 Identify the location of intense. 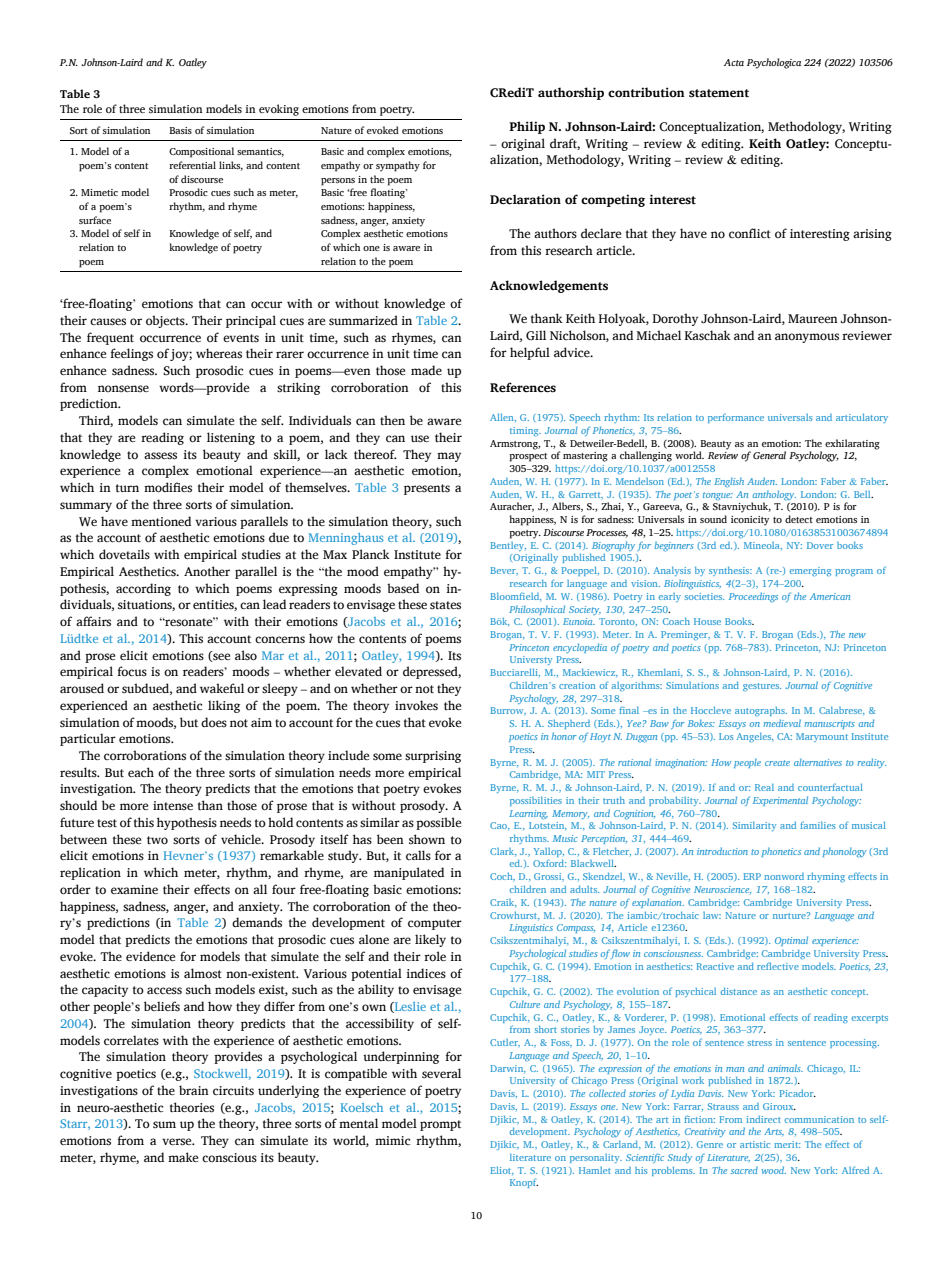
(173, 805).
